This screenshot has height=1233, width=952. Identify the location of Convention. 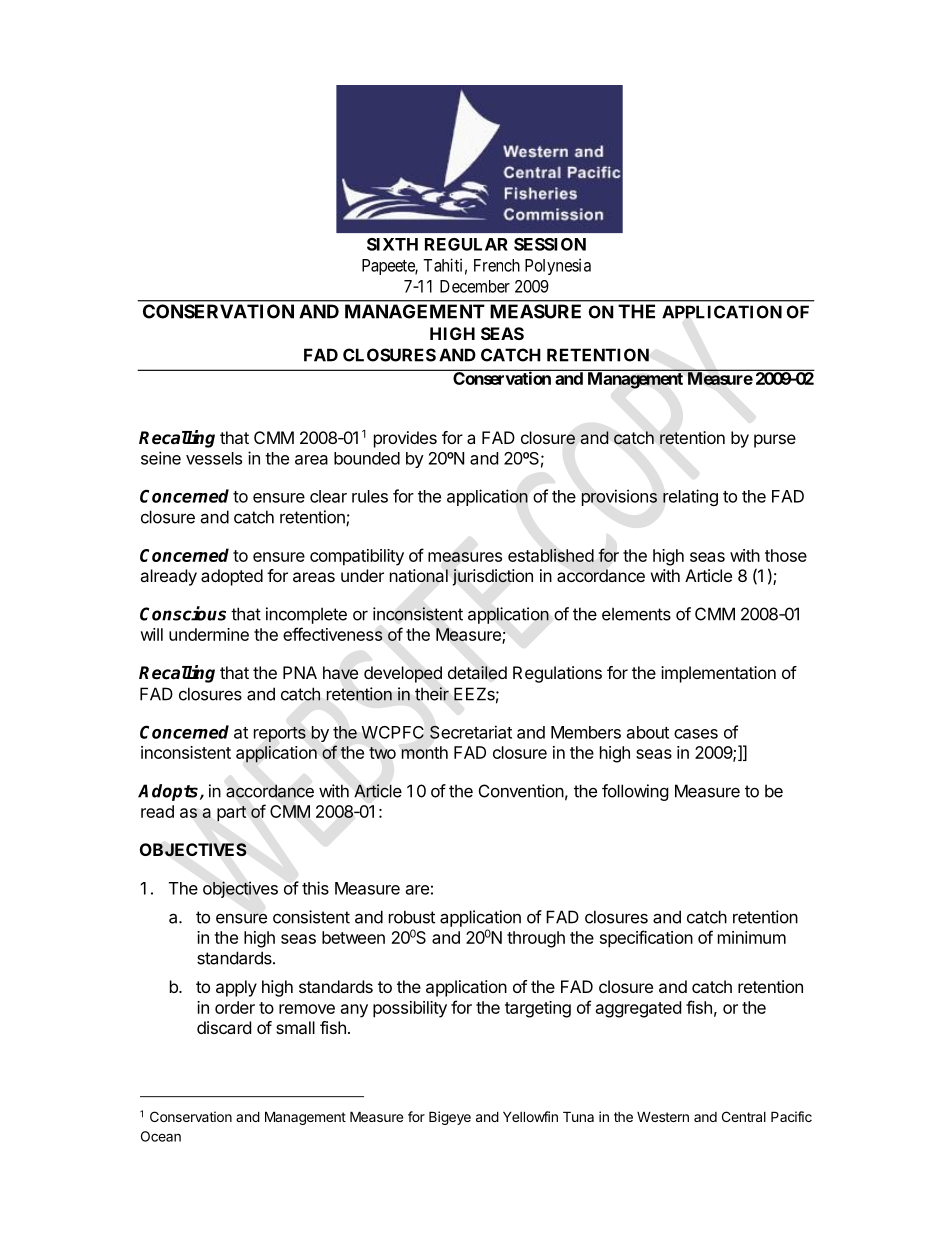
(521, 791).
